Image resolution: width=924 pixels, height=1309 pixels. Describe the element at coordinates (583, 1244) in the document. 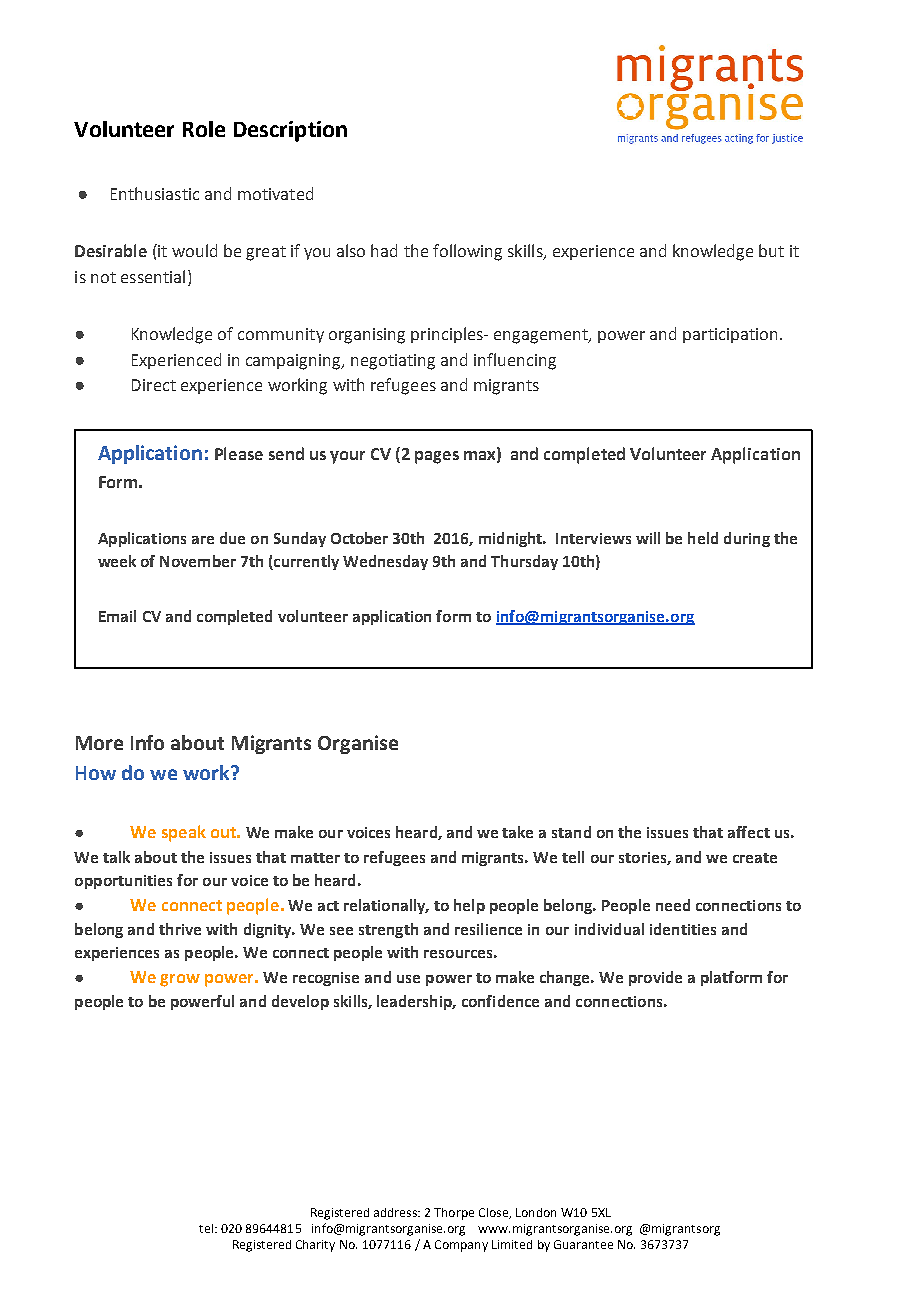

I see `Guarantee` at that location.
